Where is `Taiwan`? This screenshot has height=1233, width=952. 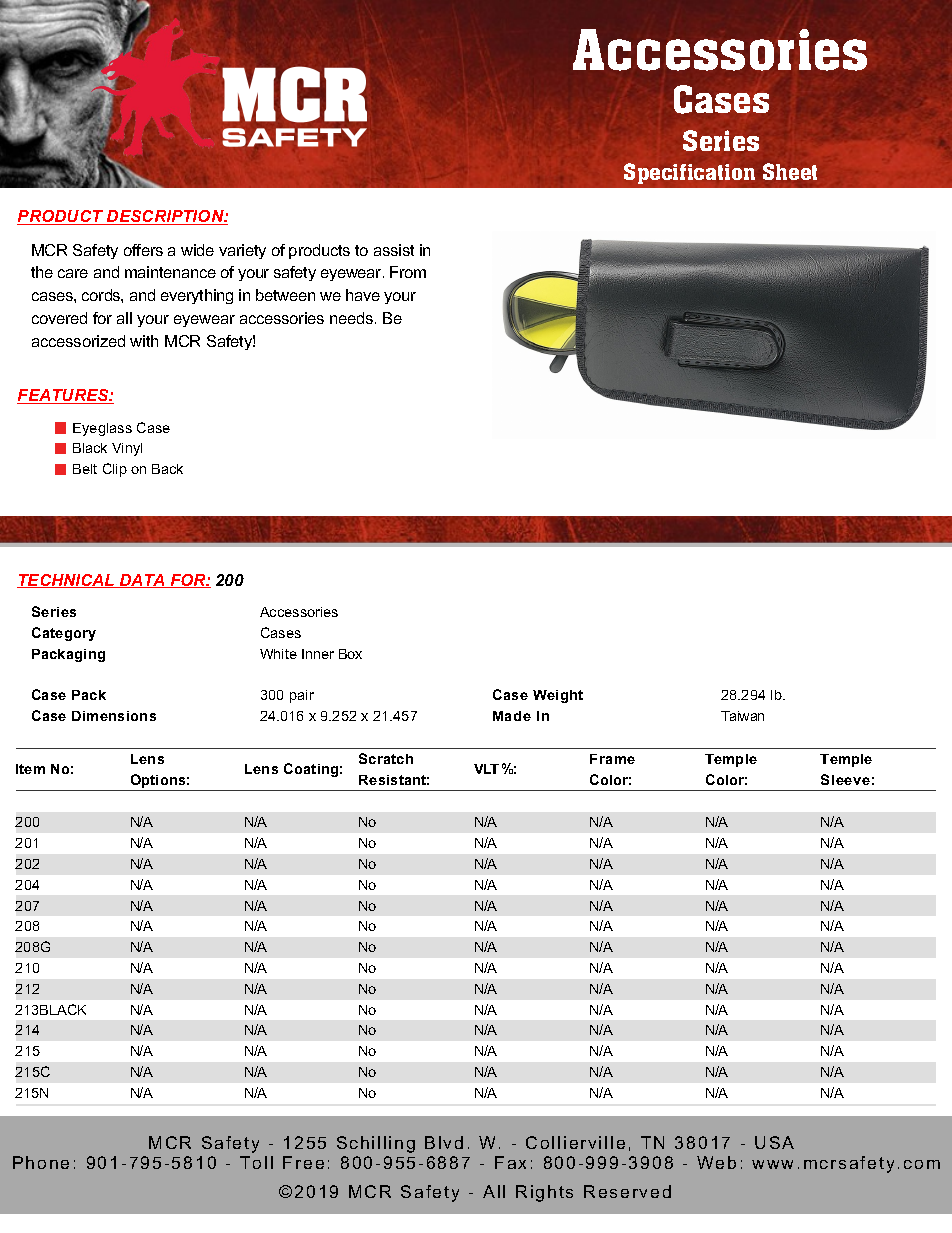
Taiwan is located at coordinates (742, 716).
